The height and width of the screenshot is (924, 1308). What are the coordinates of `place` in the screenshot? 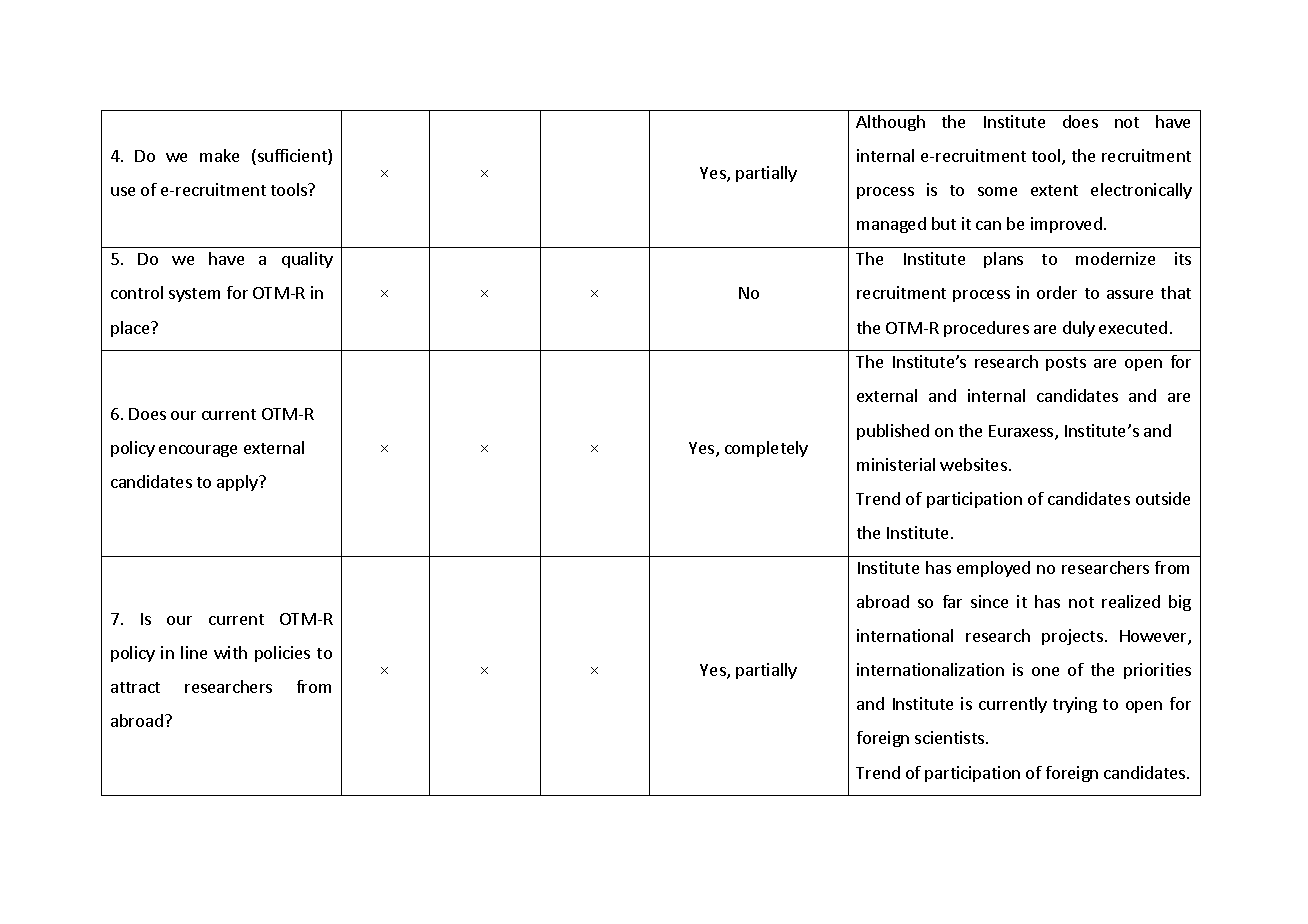 It's located at (131, 329).
